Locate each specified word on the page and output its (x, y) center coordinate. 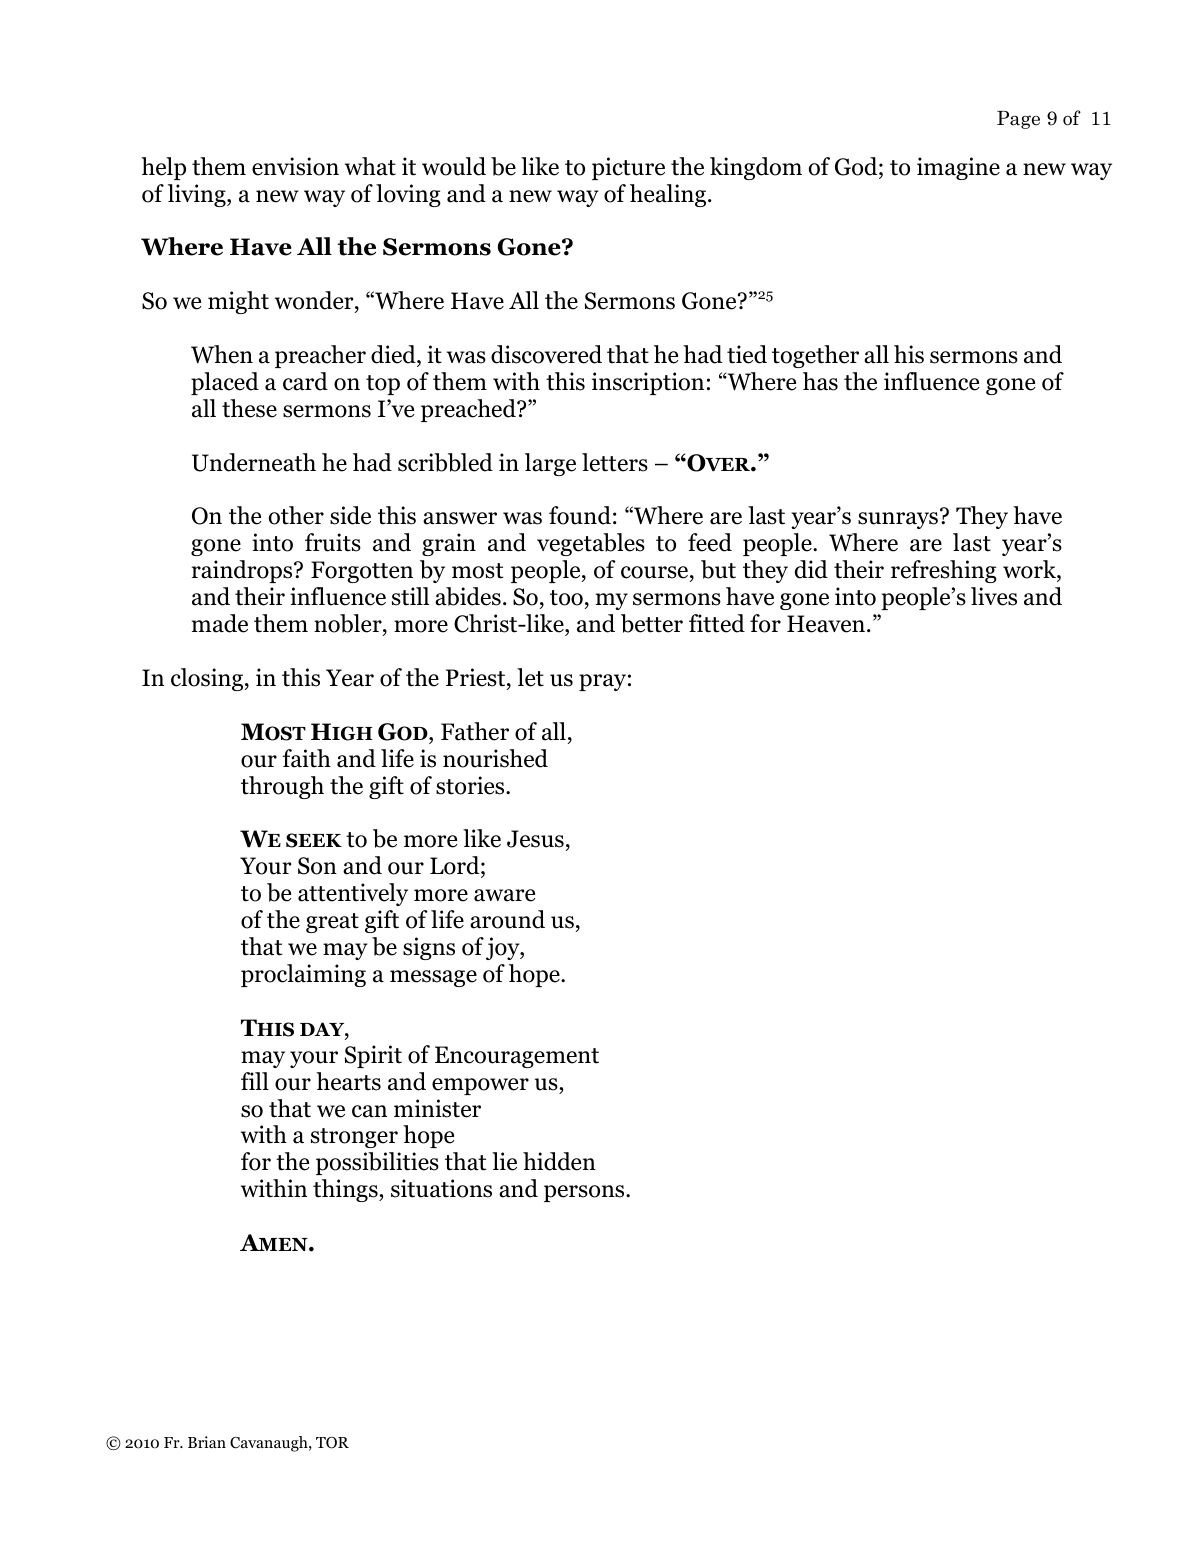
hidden (559, 1161)
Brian (207, 1442)
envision (295, 166)
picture (628, 168)
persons (585, 1193)
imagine (958, 168)
